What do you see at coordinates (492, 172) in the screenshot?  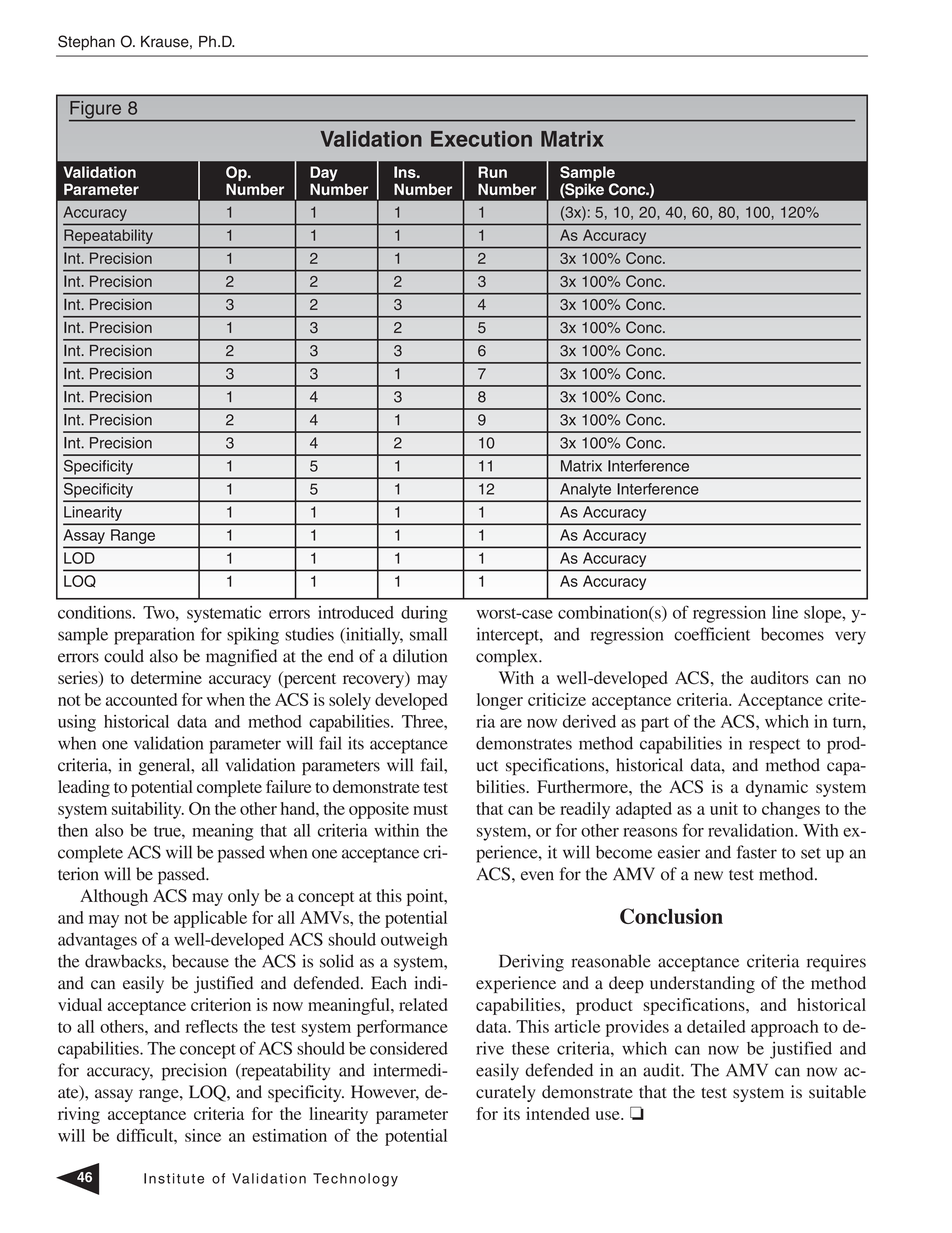 I see `Run` at bounding box center [492, 172].
